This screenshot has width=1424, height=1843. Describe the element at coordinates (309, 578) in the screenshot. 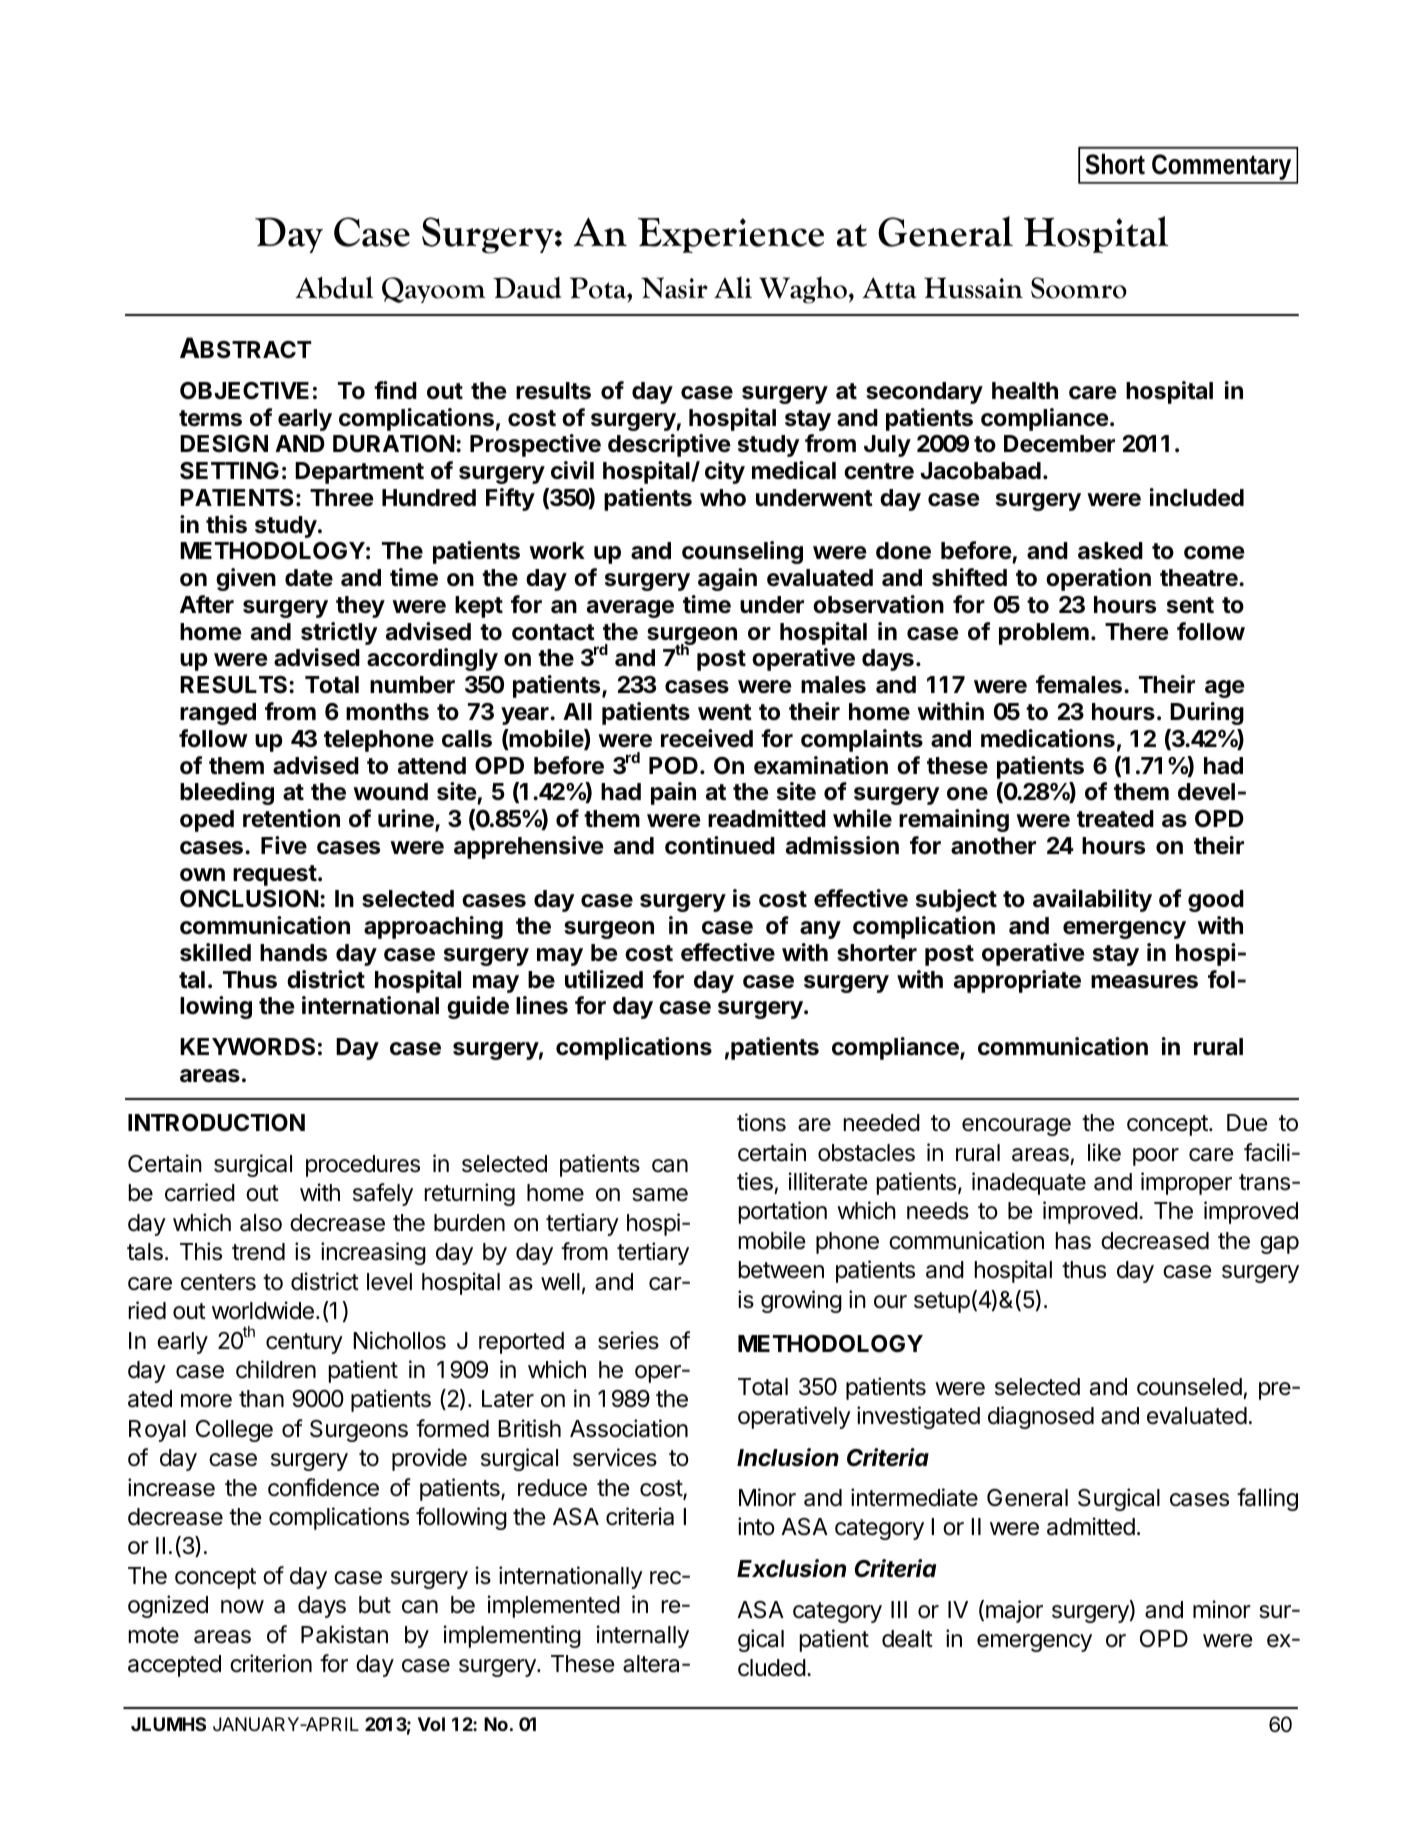

I see `date` at that location.
